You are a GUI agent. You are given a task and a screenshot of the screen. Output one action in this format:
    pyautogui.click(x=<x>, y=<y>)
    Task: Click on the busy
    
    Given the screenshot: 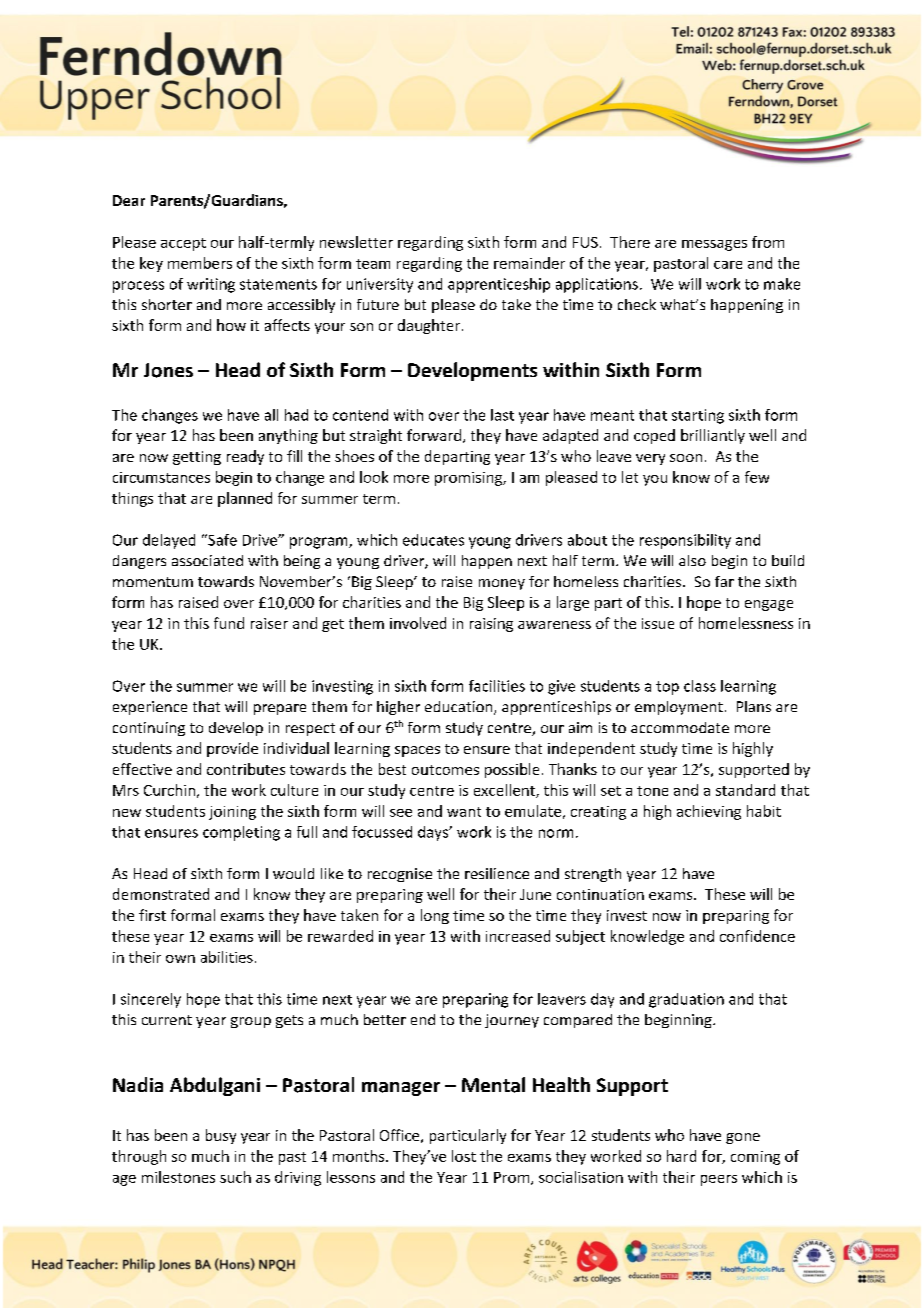 What is the action you would take?
    pyautogui.click(x=221, y=1136)
